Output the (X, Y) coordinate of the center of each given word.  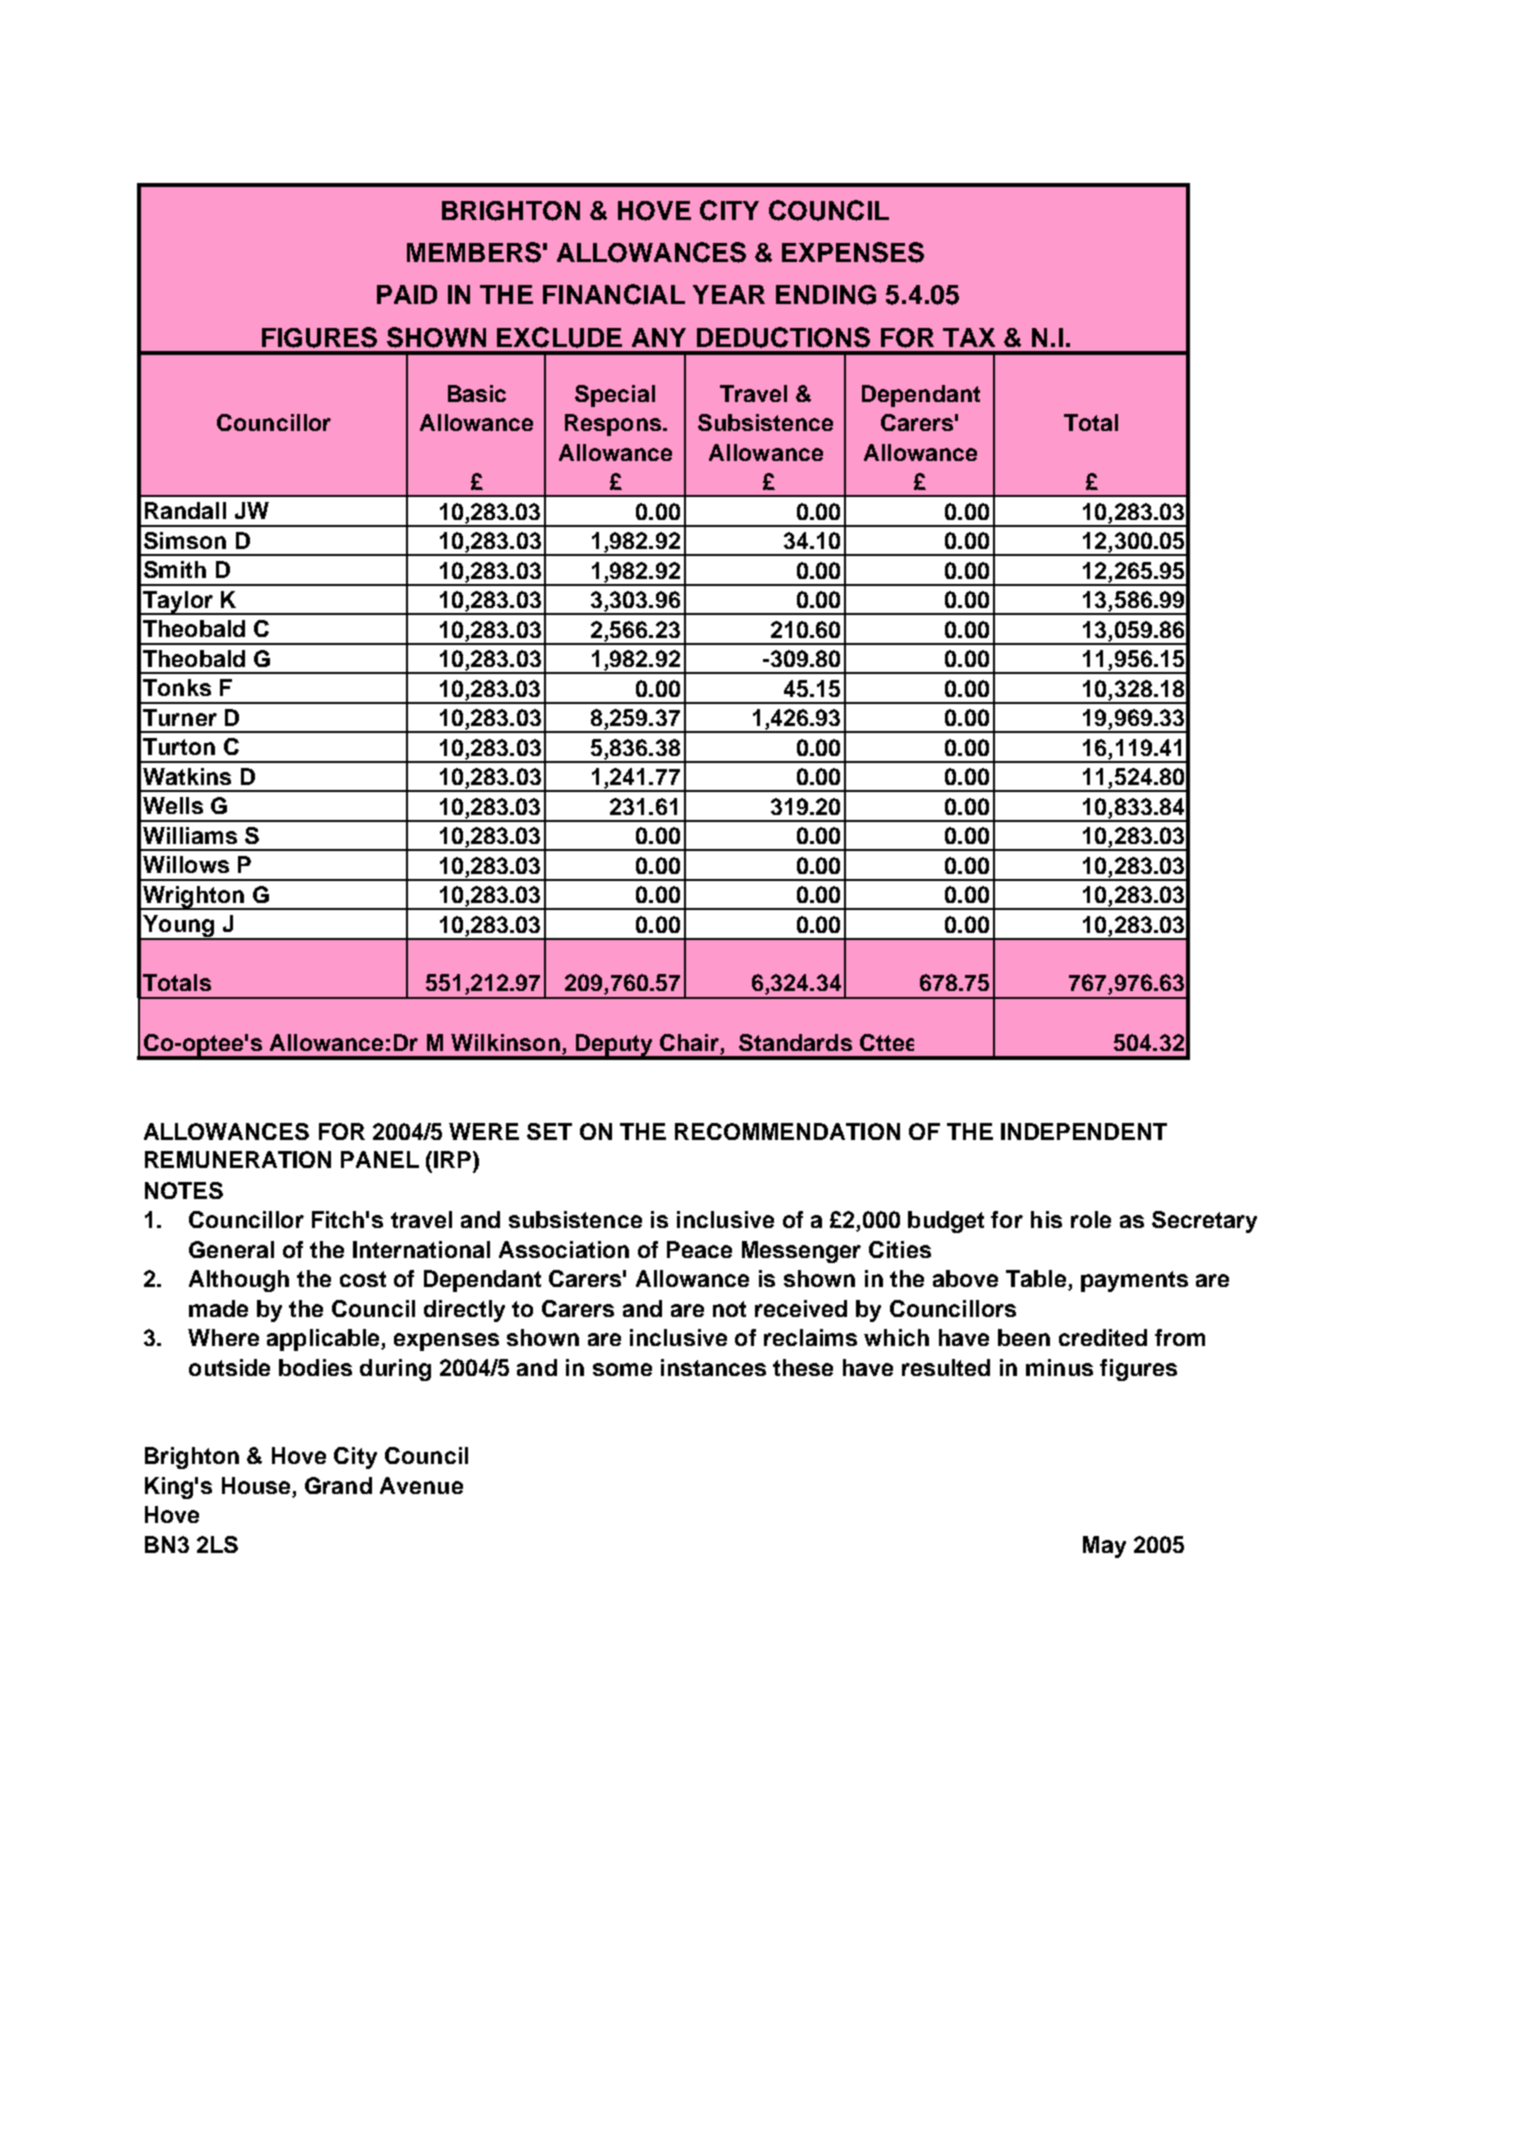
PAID (407, 294)
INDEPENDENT (1084, 1131)
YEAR (729, 294)
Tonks (177, 687)
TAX (969, 337)
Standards (795, 1042)
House (257, 1487)
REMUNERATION (238, 1159)
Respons (614, 425)
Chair (690, 1044)
